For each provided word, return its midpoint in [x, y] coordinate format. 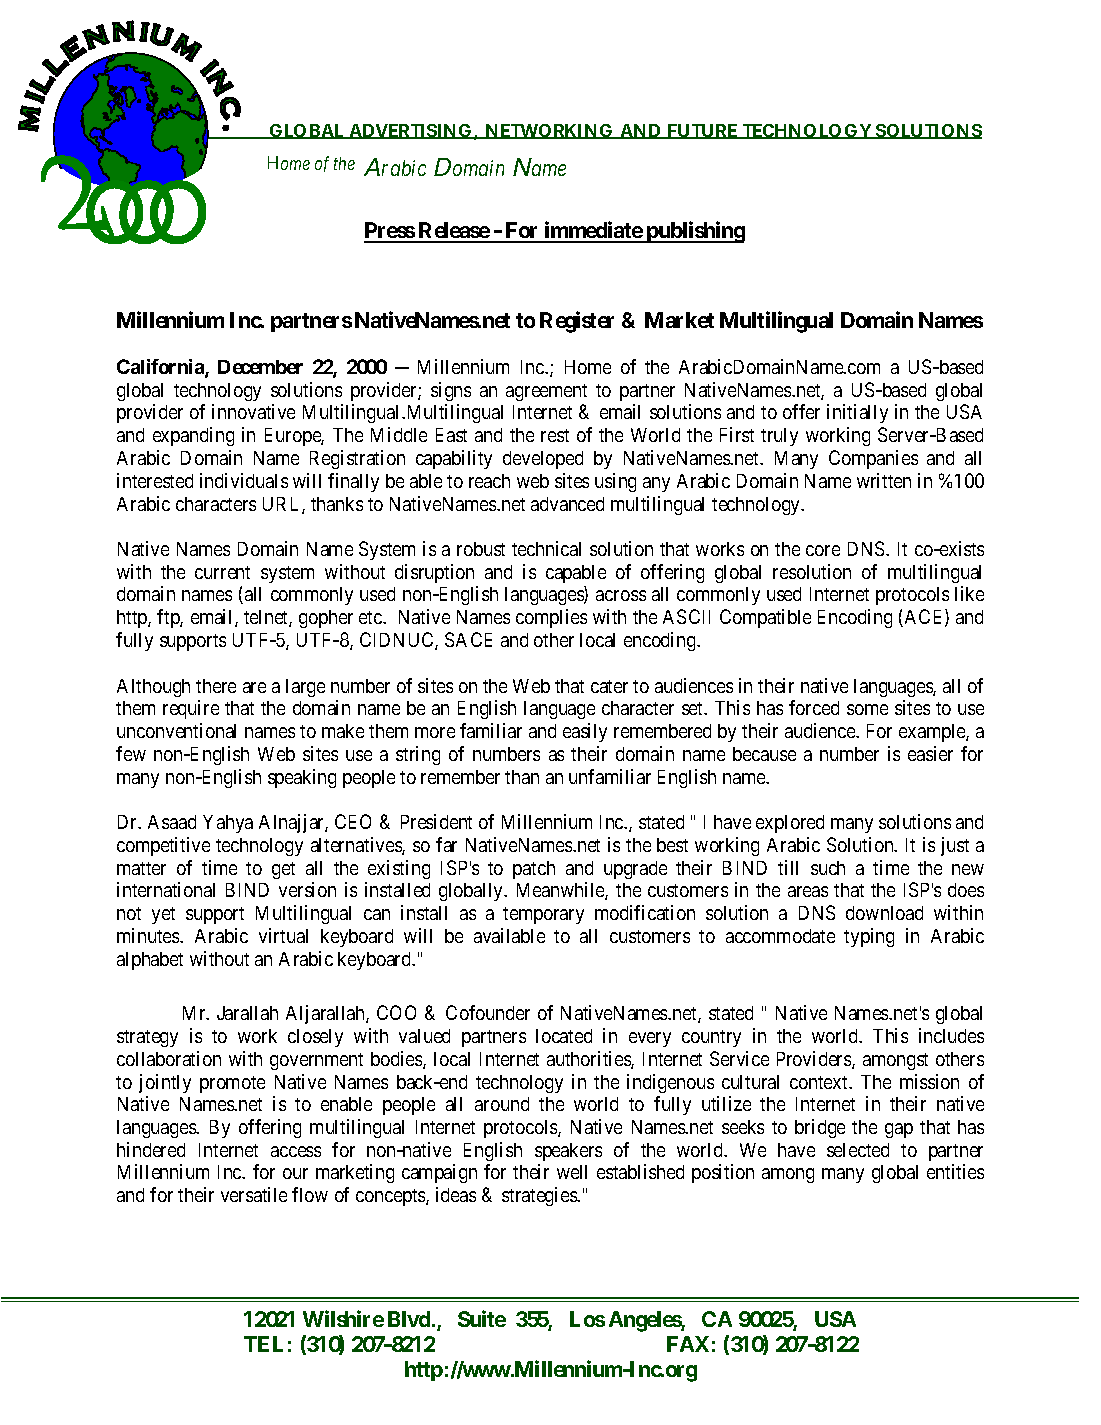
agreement [546, 392]
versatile [254, 1194]
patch [534, 870]
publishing [694, 232]
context [820, 1082]
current [222, 572]
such [828, 868]
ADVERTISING [409, 131]
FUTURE [703, 131]
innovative [253, 411]
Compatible [765, 618]
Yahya [228, 824]
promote [232, 1084]
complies [551, 618]
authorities [589, 1060]
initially [857, 413]
